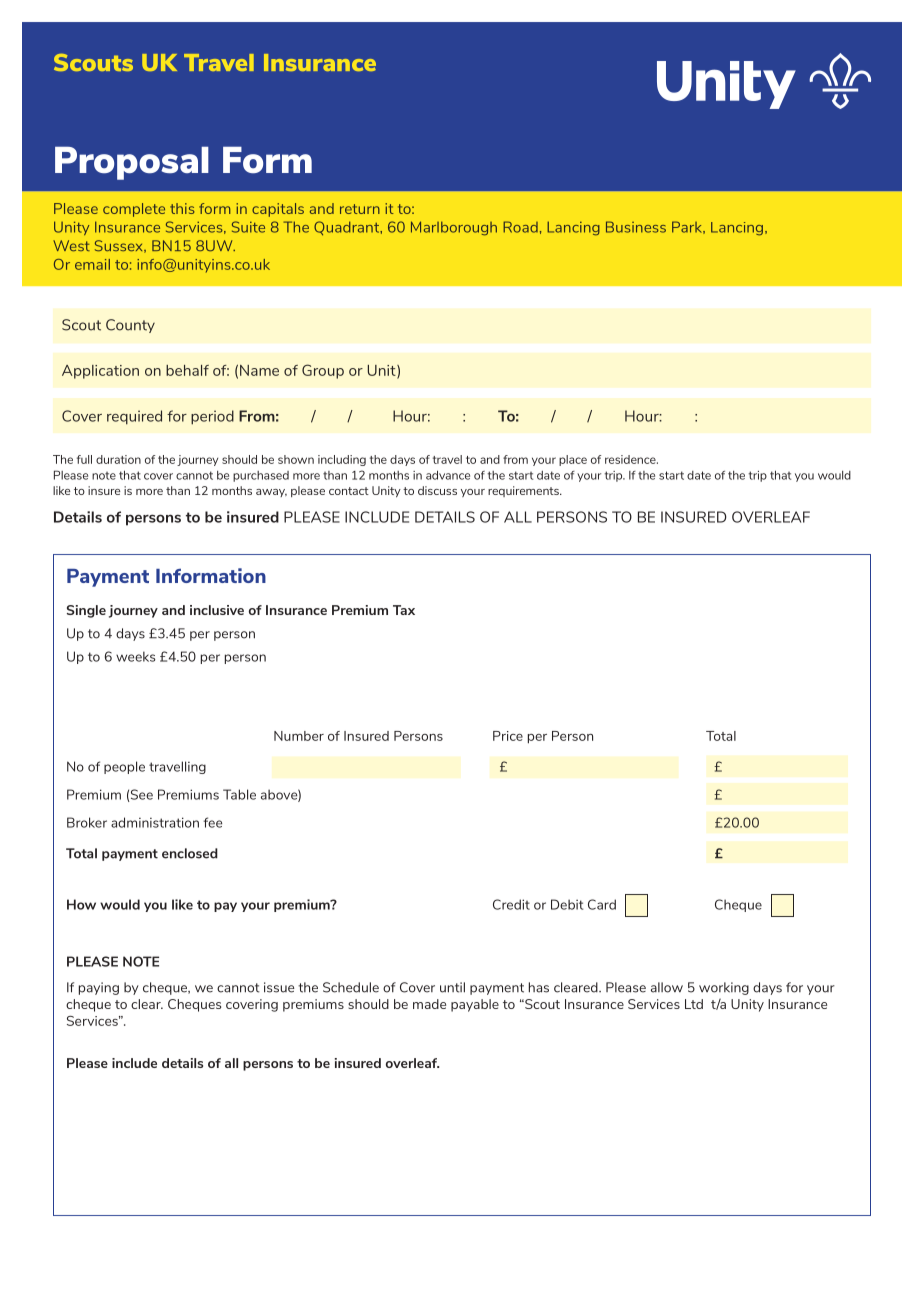 This image has width=924, height=1308. What do you see at coordinates (360, 209) in the image?
I see `return` at bounding box center [360, 209].
